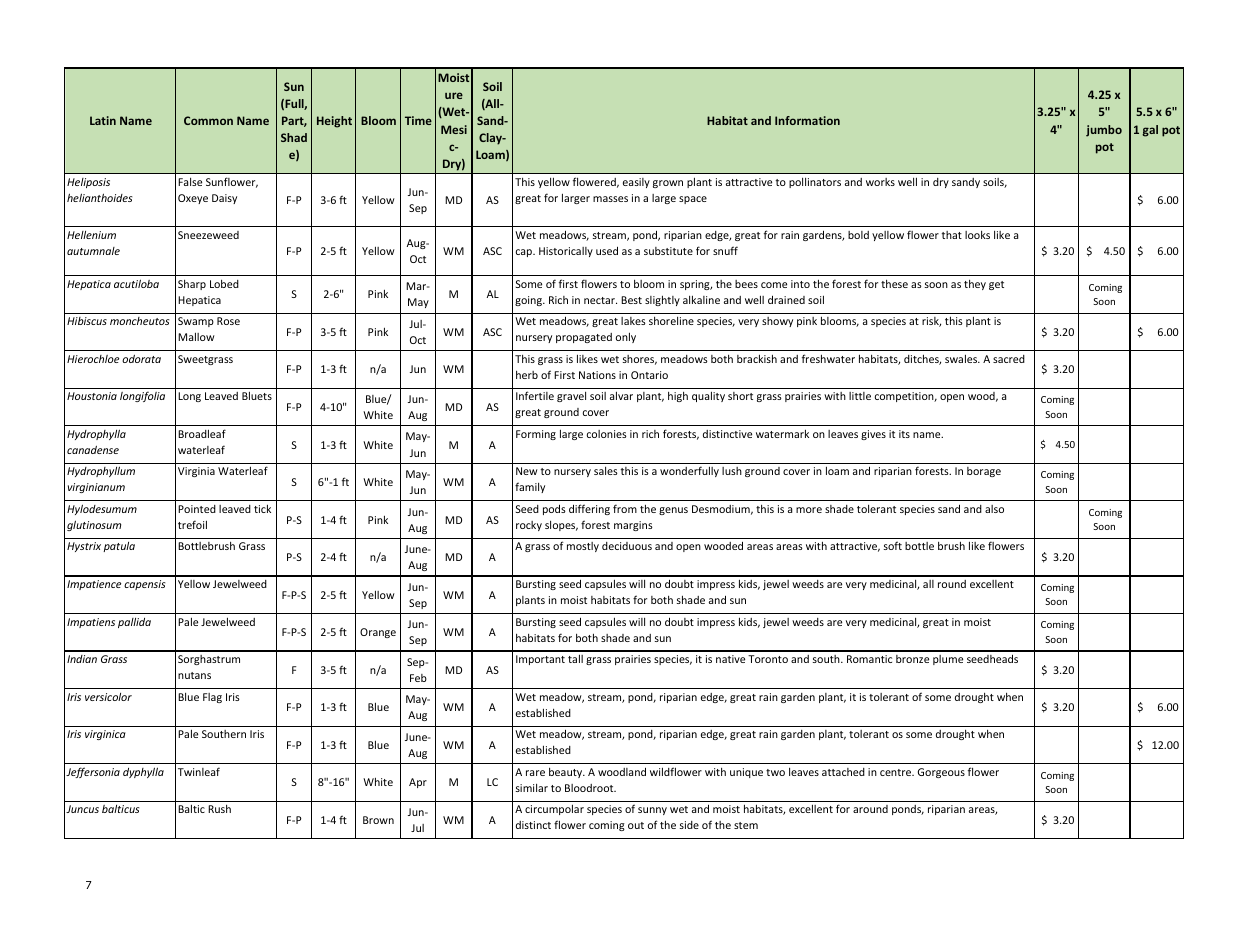  Describe the element at coordinates (631, 300) in the document. I see `Best` at that location.
